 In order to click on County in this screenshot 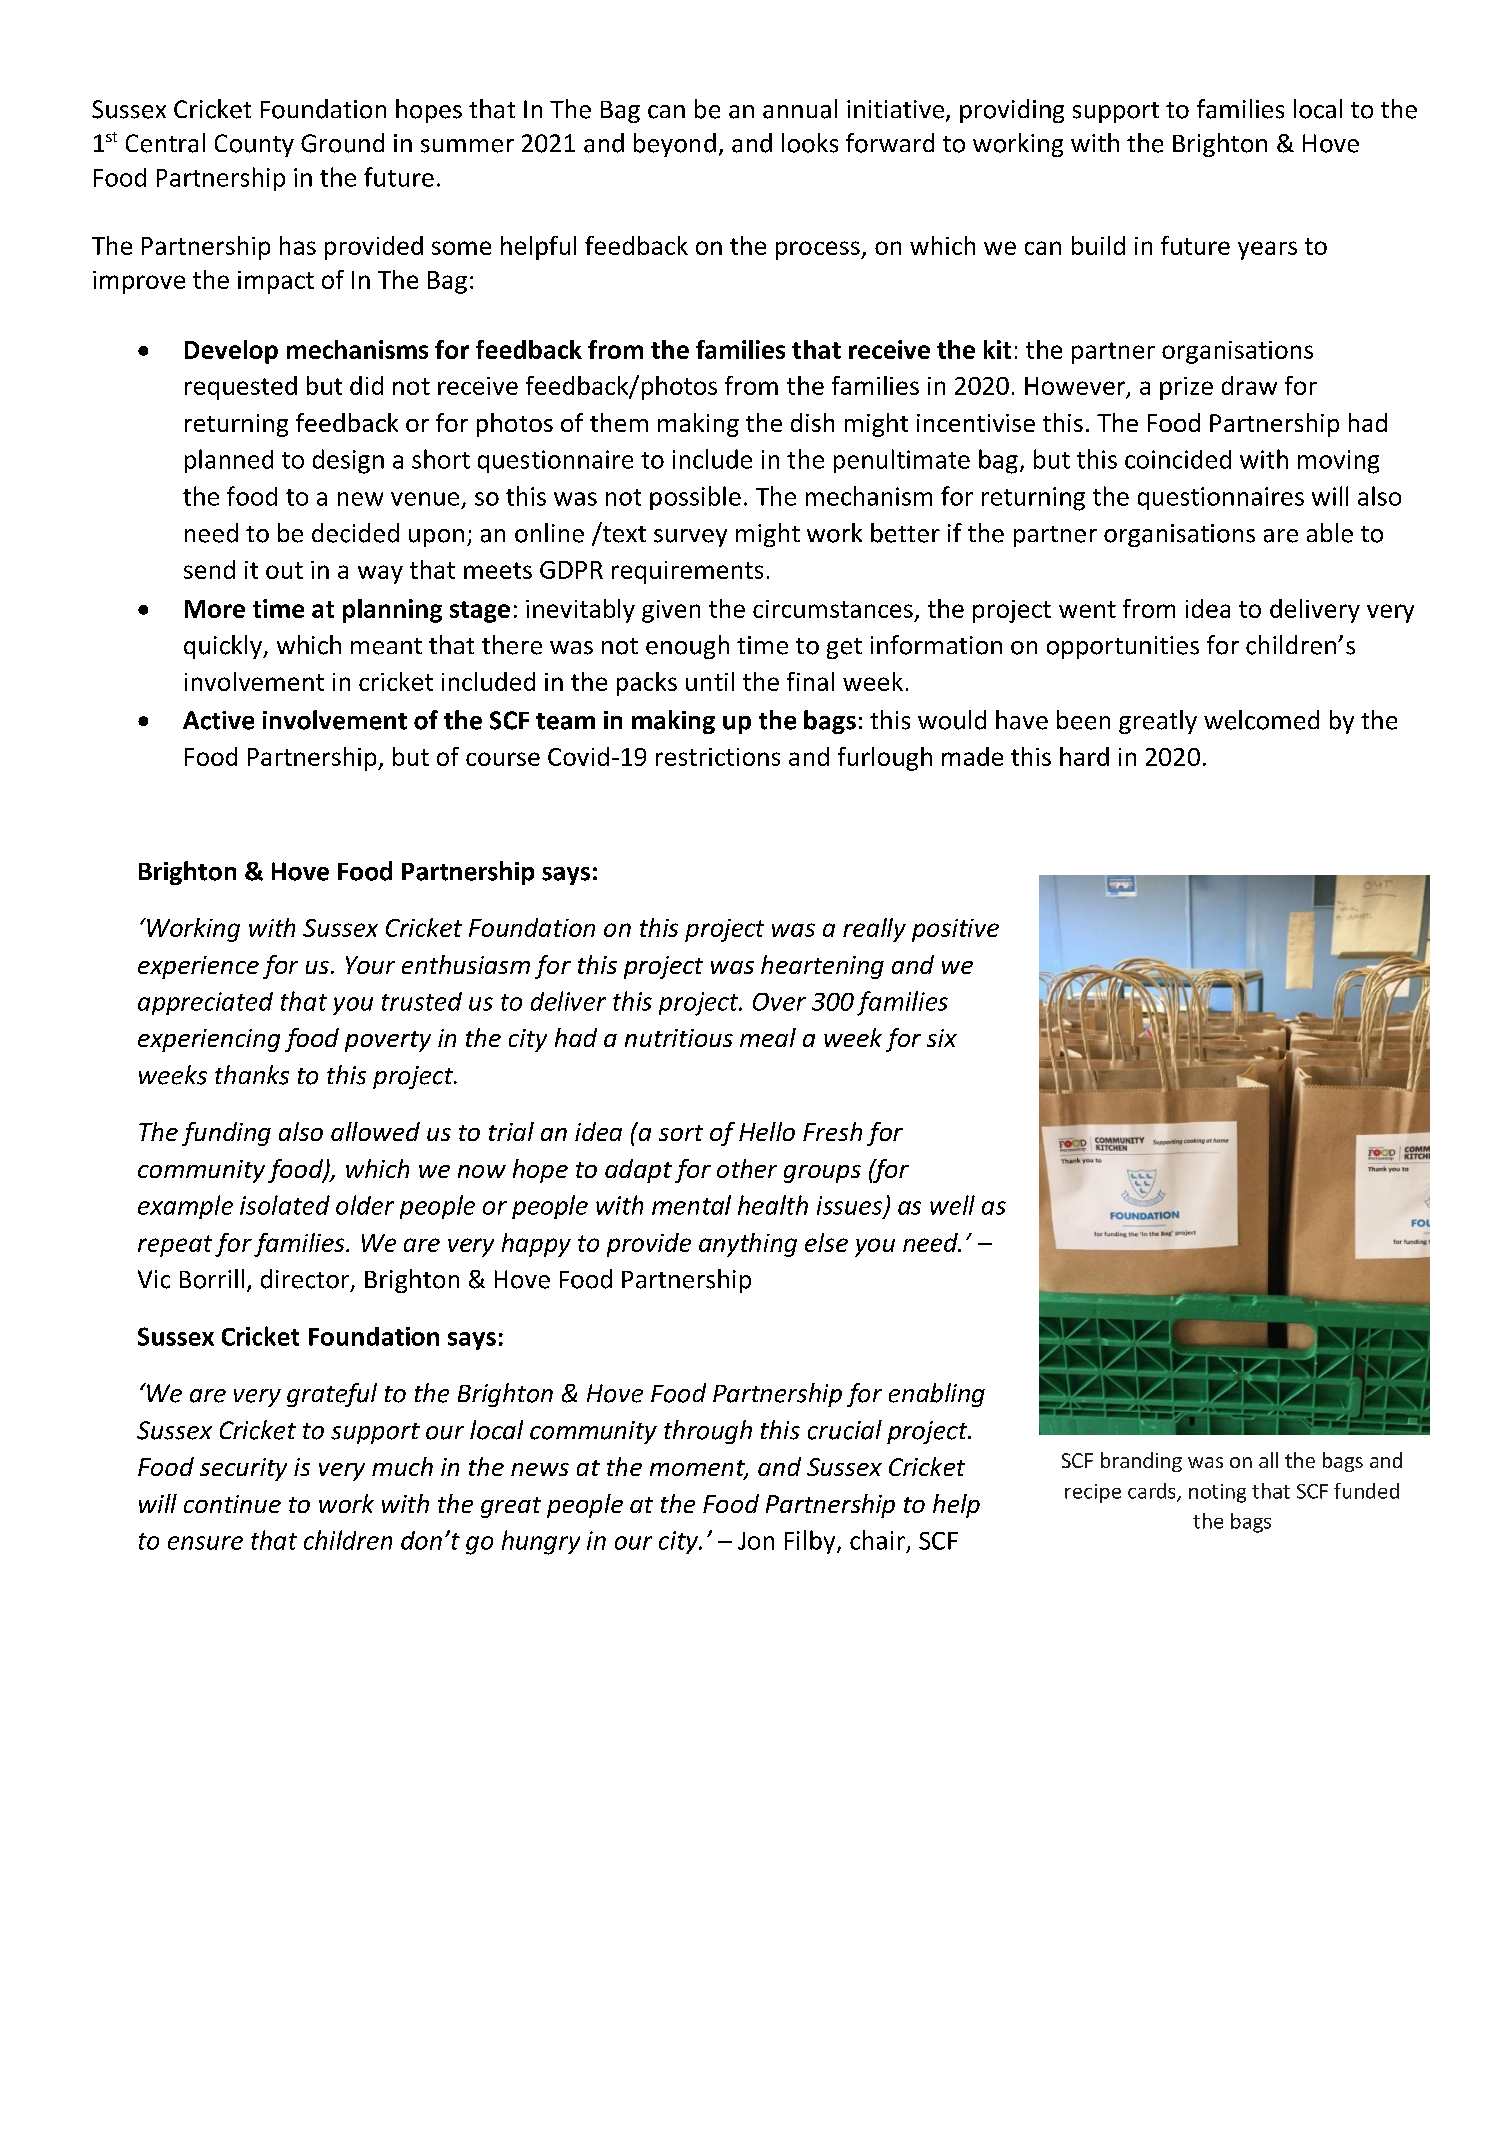, I will do `click(254, 145)`.
